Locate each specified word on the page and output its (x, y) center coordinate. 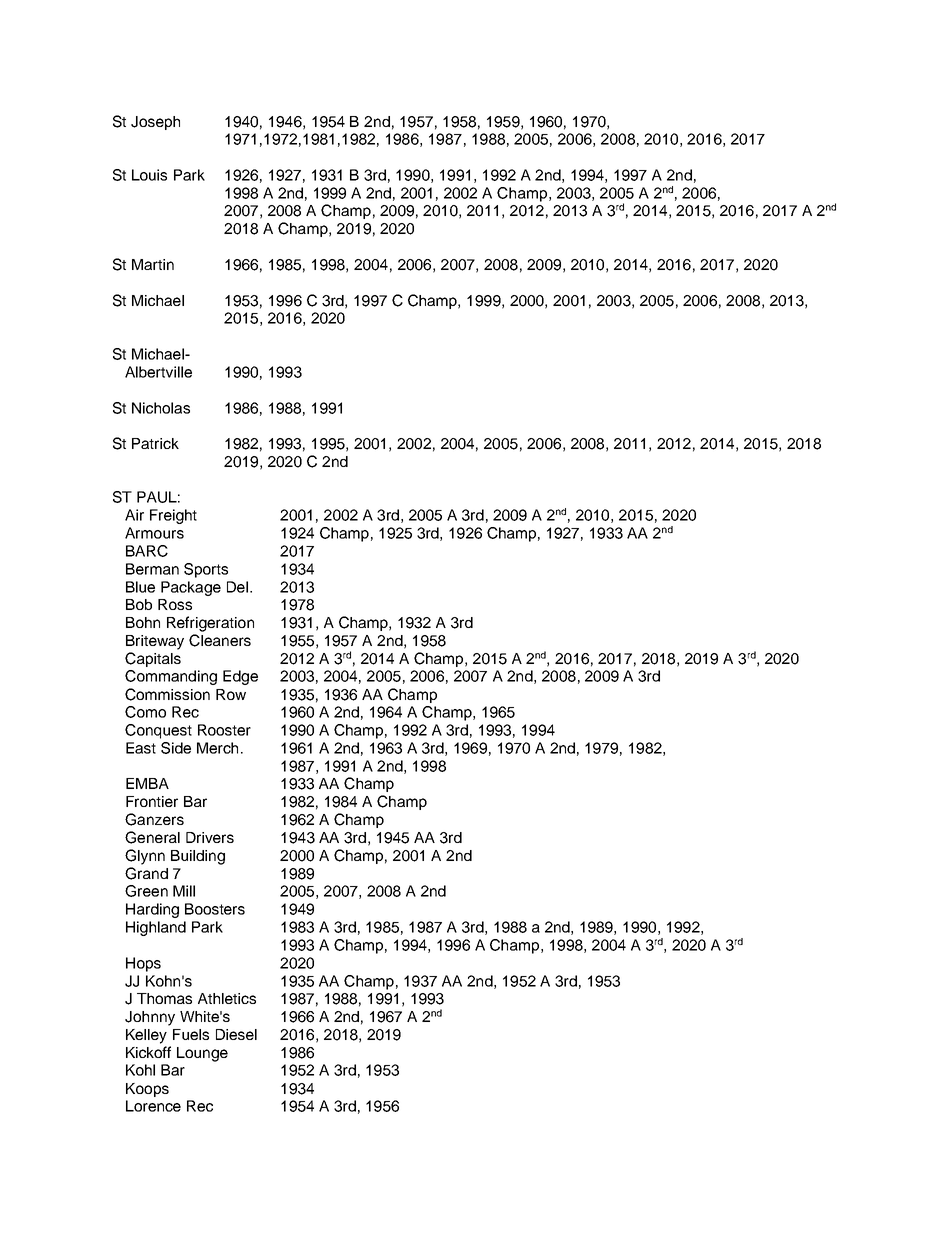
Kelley (146, 1036)
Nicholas (161, 408)
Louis (149, 175)
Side (176, 748)
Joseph (155, 123)
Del (237, 587)
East (141, 748)
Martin (153, 264)
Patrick (155, 443)
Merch (217, 748)
